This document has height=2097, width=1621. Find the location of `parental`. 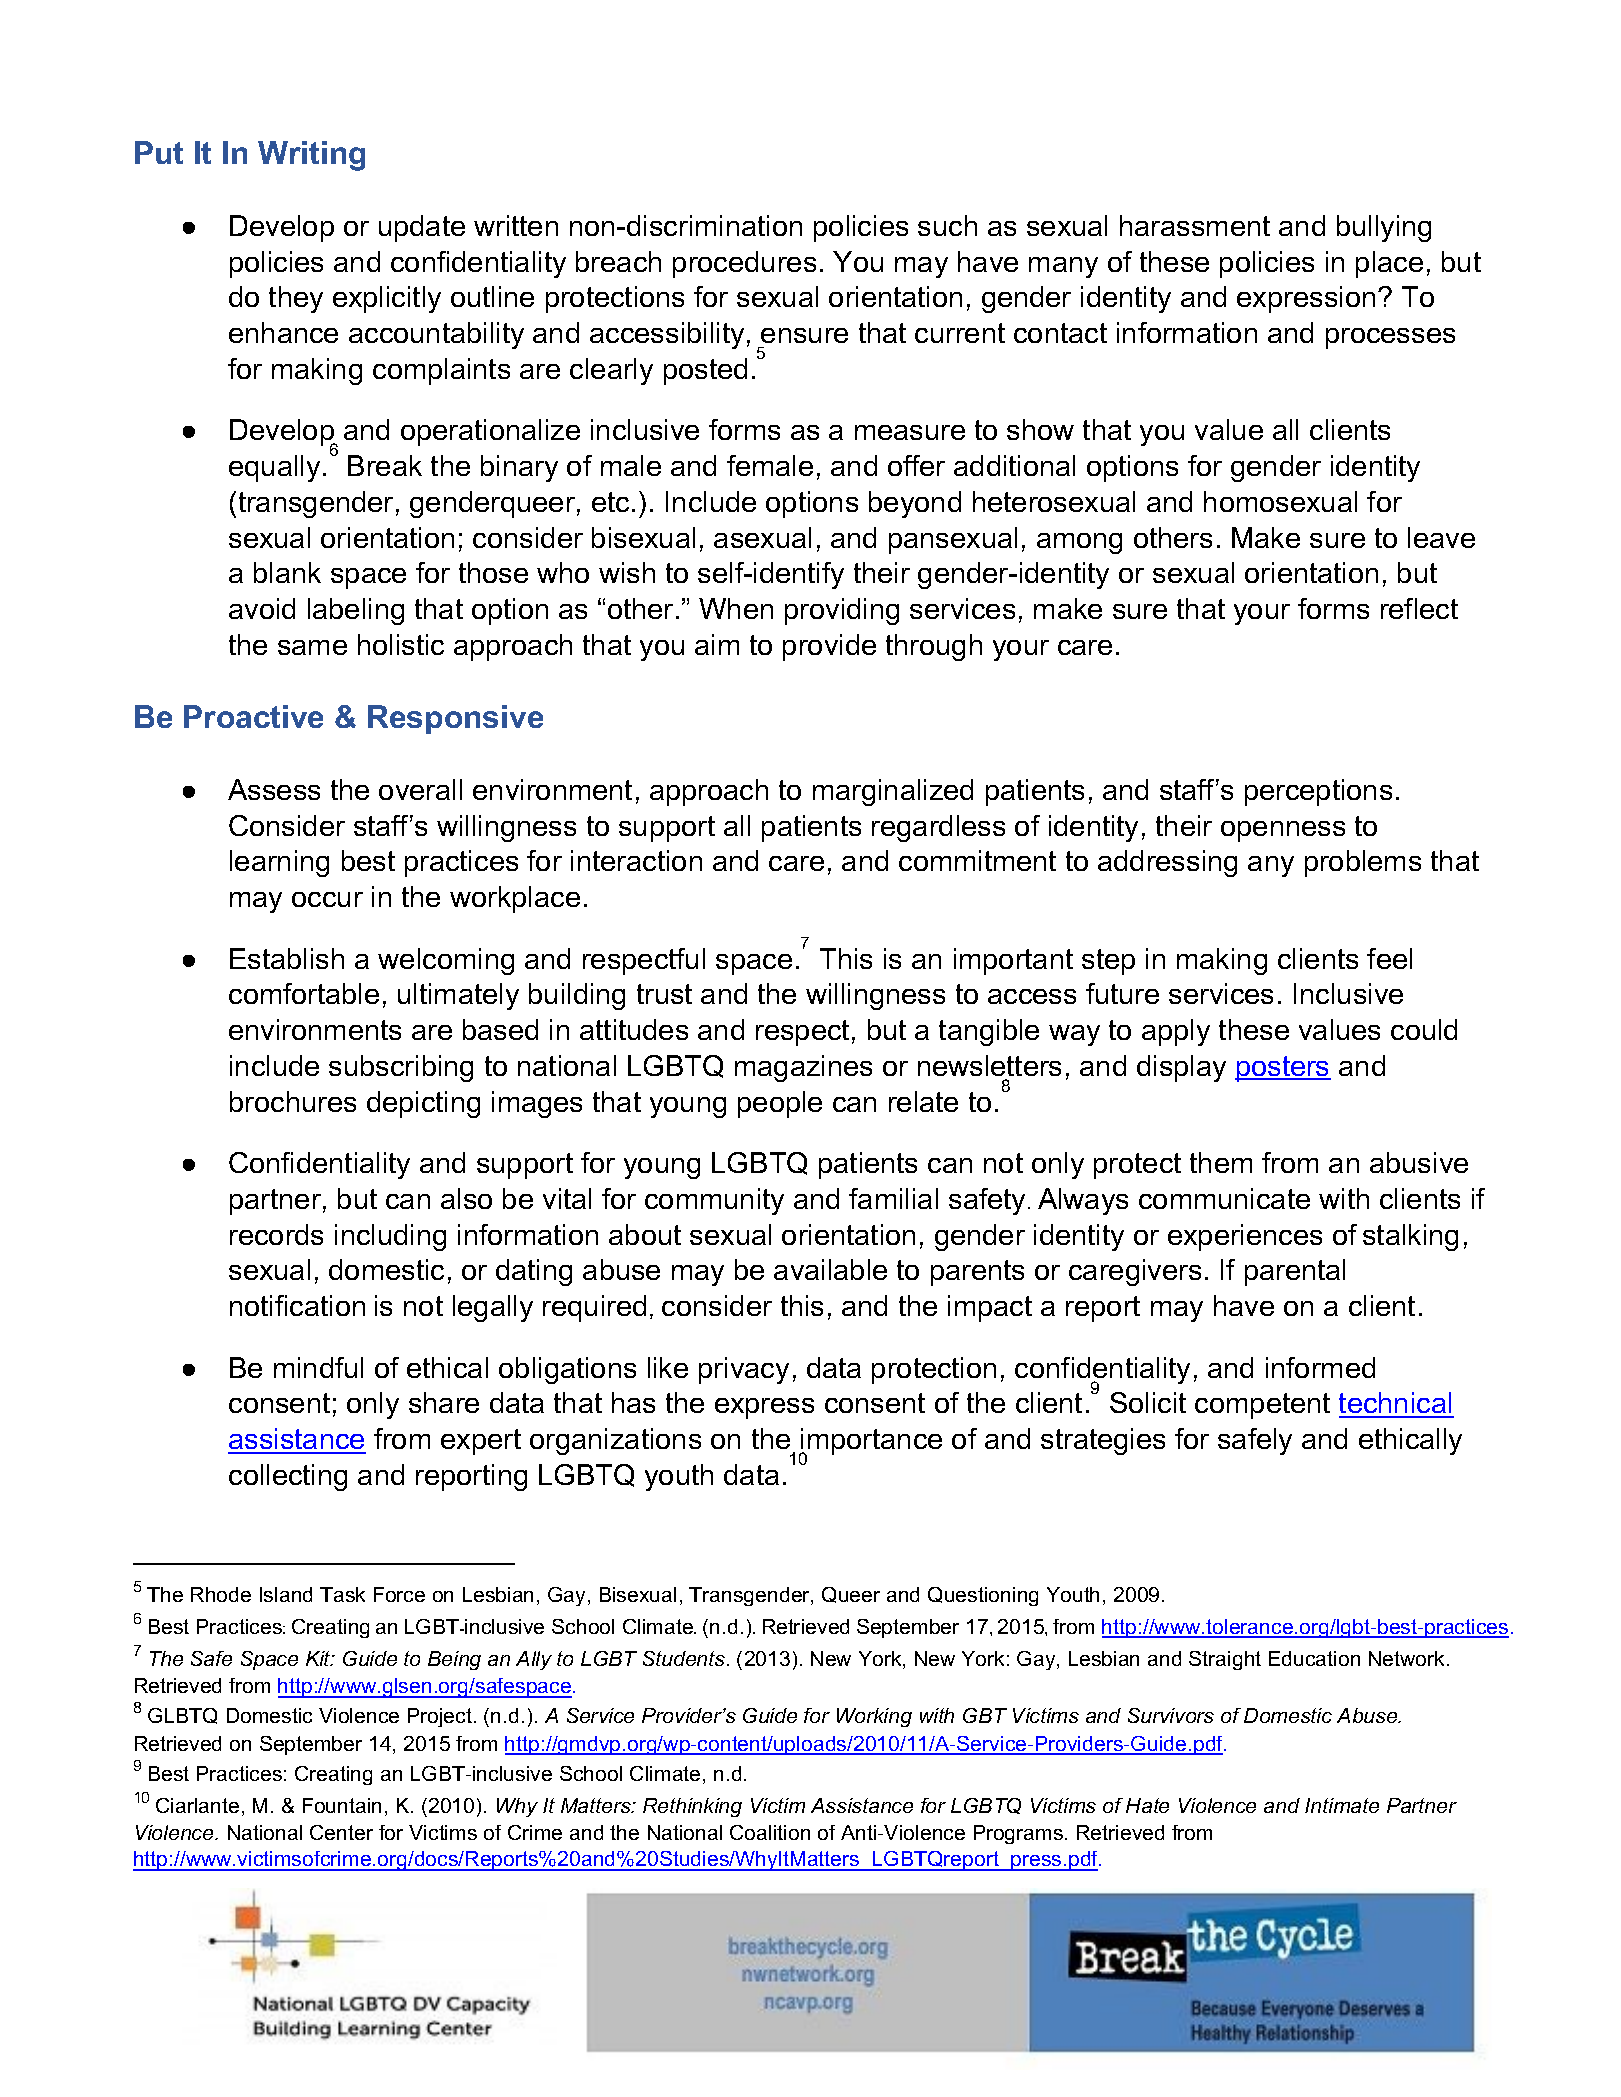

parental is located at coordinates (1295, 1272).
